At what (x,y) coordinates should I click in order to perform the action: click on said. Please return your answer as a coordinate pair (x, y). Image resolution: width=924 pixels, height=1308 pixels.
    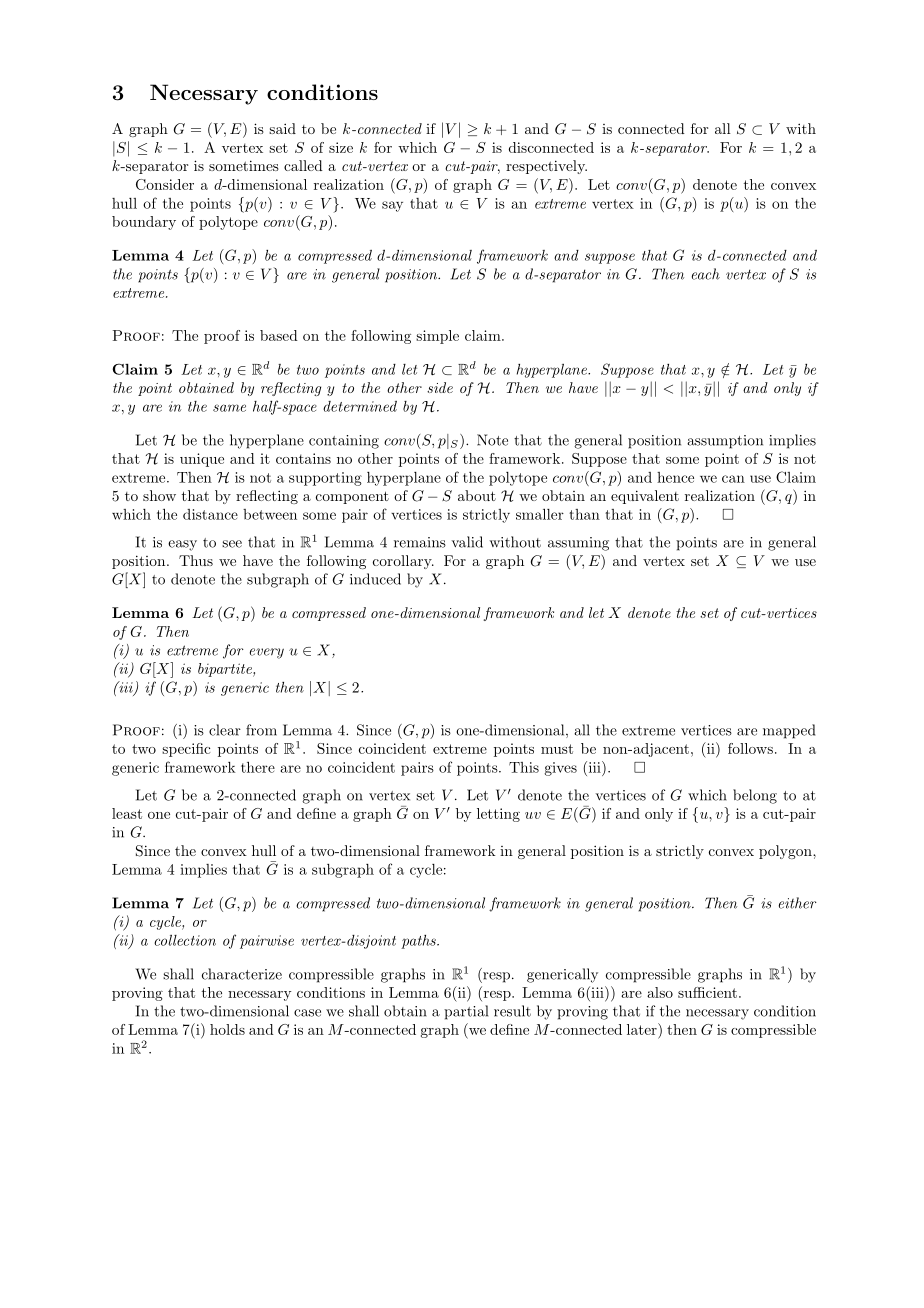
    Looking at the image, I should click on (282, 128).
